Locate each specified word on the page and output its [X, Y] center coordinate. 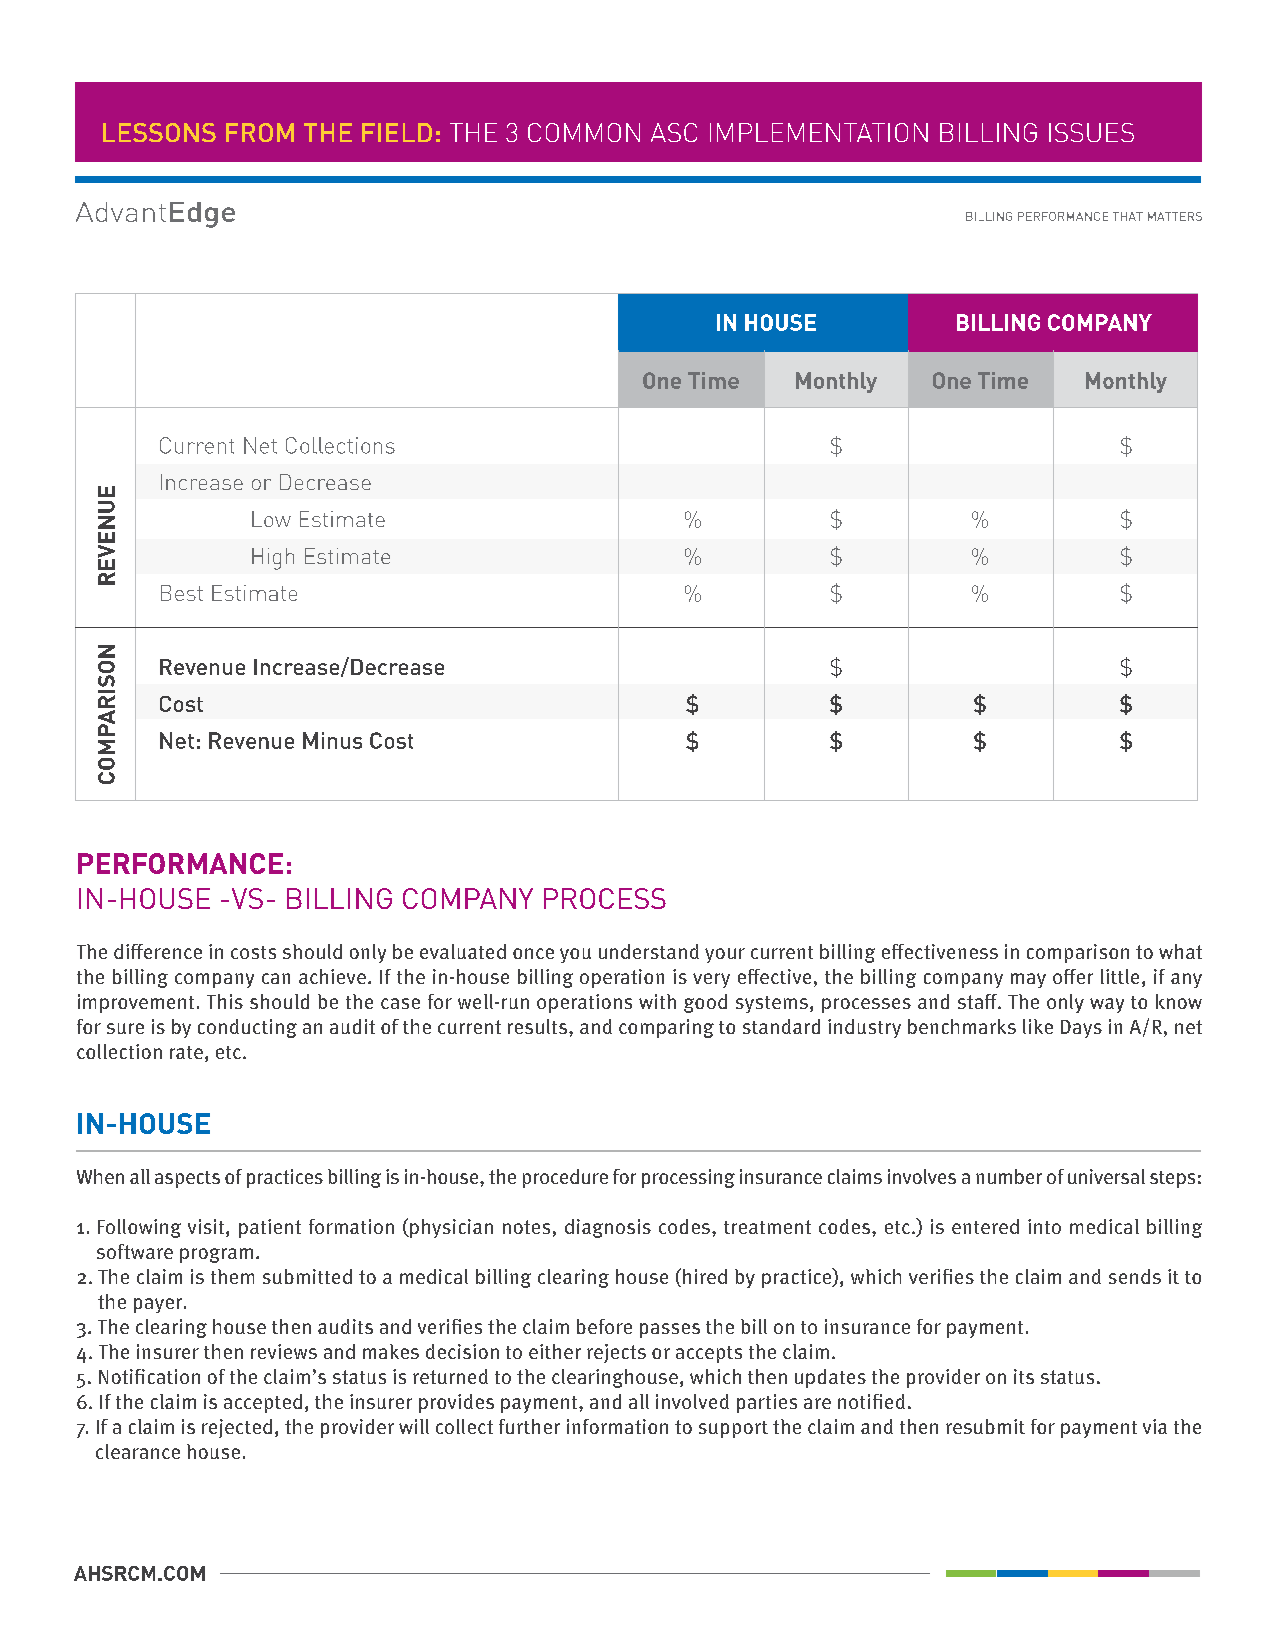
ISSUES [1091, 132]
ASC [674, 132]
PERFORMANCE [180, 863]
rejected [237, 1428]
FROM [260, 132]
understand [649, 951]
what [1180, 951]
